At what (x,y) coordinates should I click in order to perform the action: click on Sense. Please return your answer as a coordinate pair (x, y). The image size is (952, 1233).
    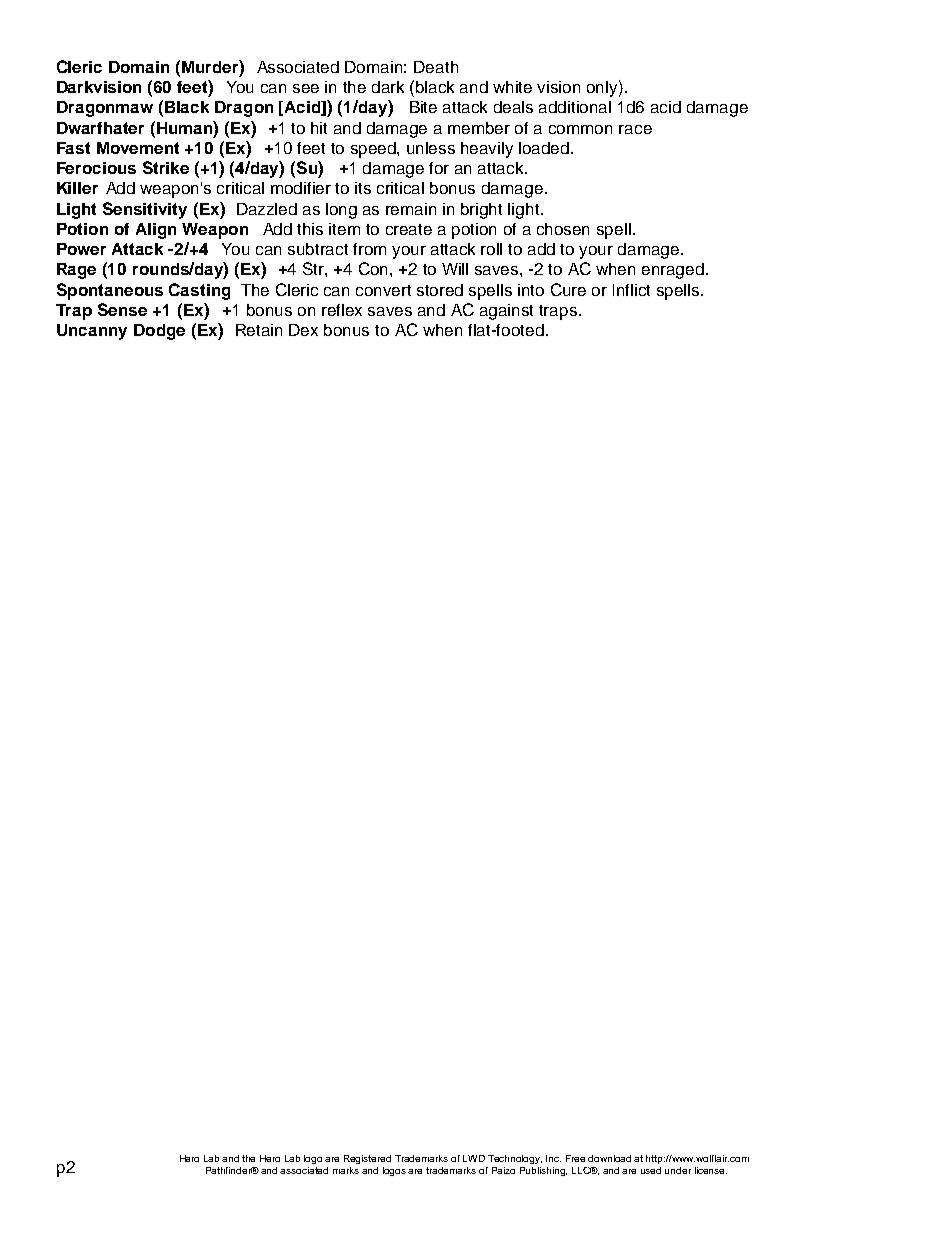
    Looking at the image, I should click on (122, 309).
